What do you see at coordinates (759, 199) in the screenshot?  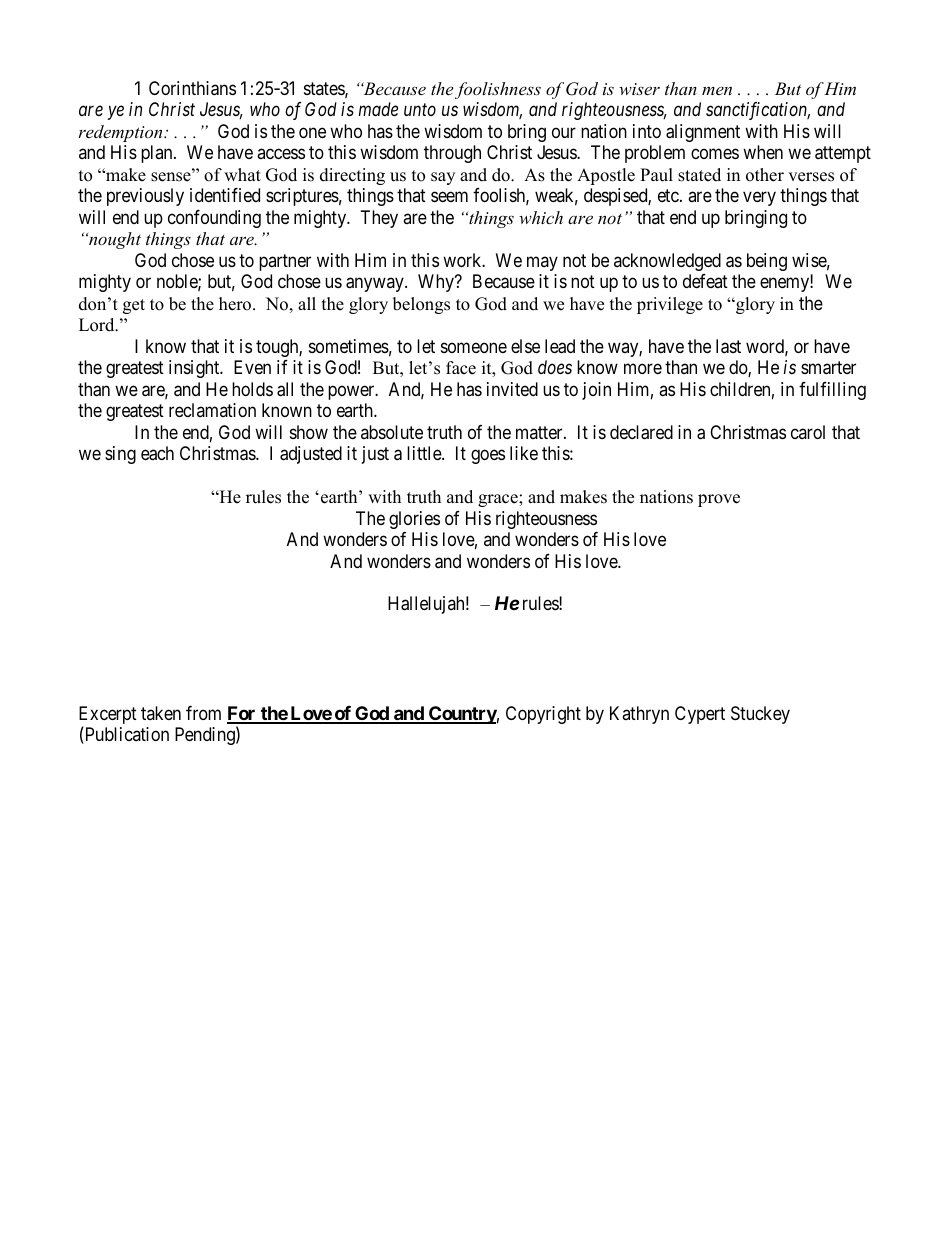 I see `very` at bounding box center [759, 199].
